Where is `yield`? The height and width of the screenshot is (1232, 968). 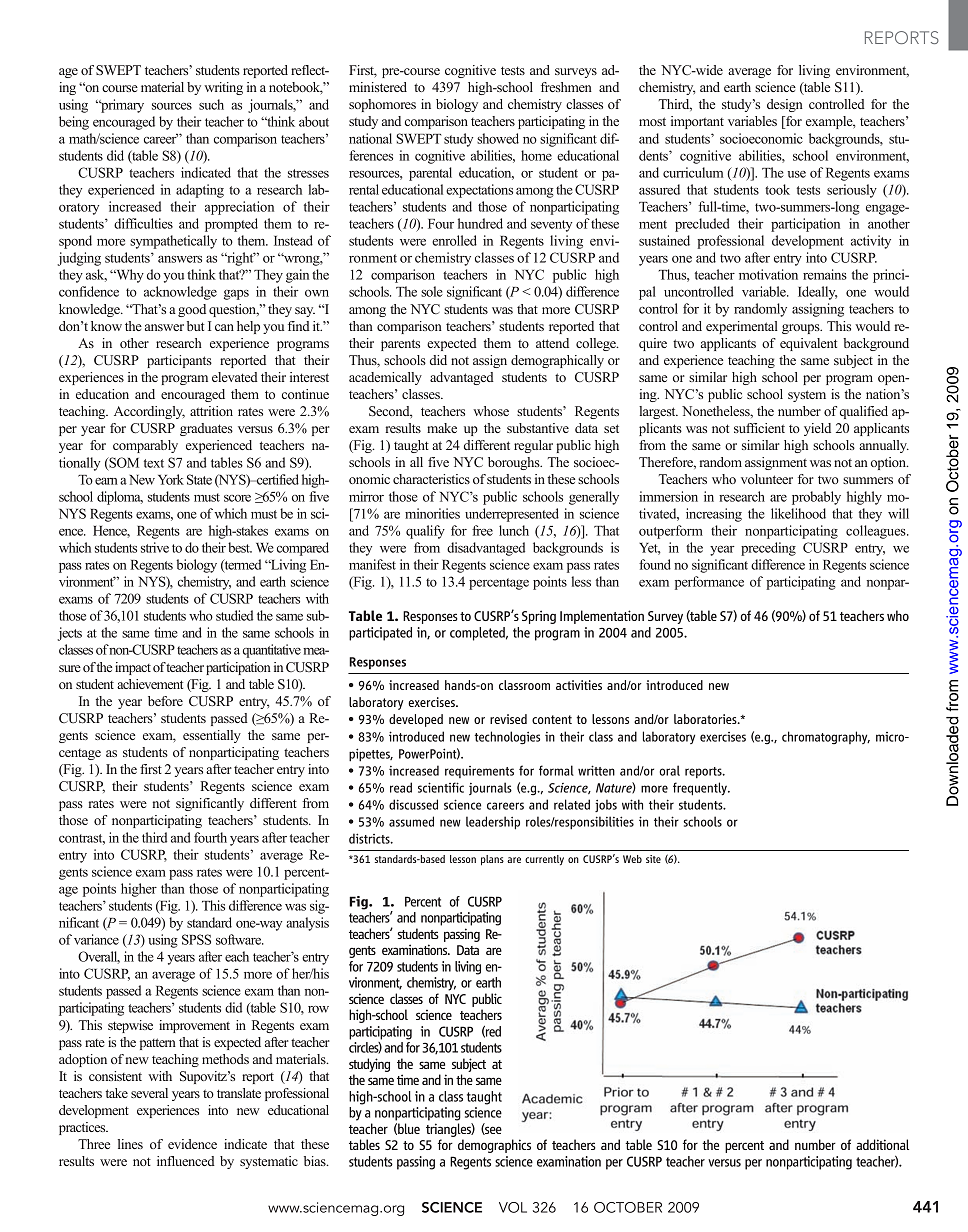 yield is located at coordinates (817, 429).
